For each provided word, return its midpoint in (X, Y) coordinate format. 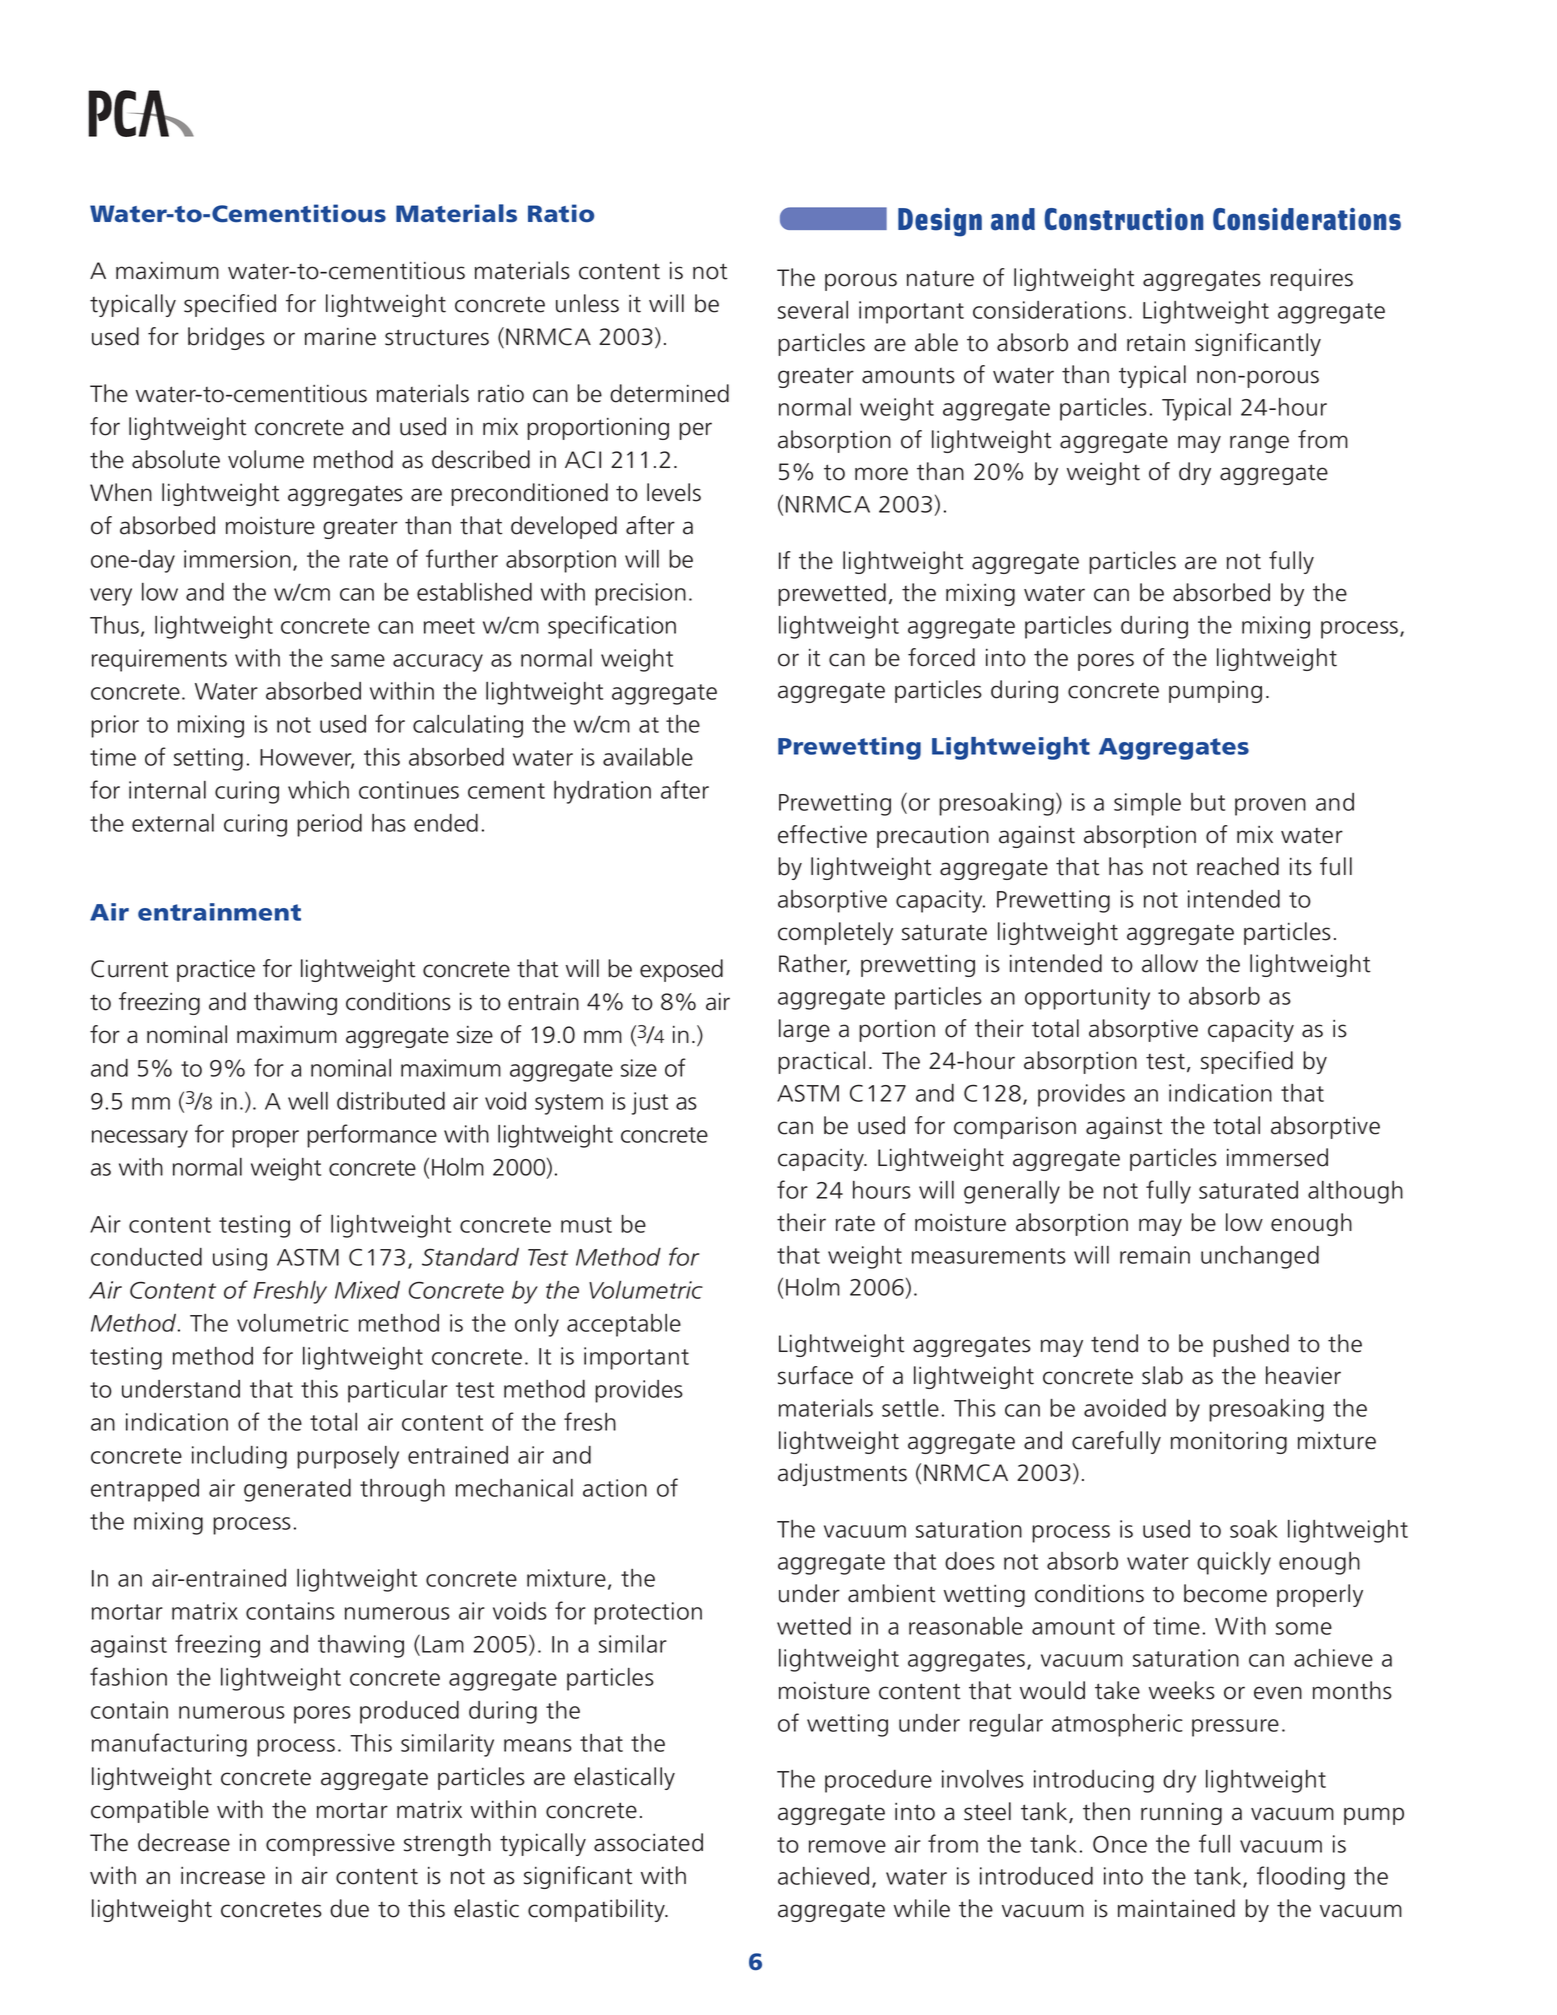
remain (1155, 1255)
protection (648, 1613)
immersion (237, 559)
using (240, 1259)
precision (640, 594)
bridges (226, 338)
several (813, 310)
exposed (681, 970)
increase (223, 1876)
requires (1312, 280)
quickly (1234, 1563)
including (239, 1457)
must (586, 1225)
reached (1238, 866)
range (1259, 444)
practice (216, 971)
